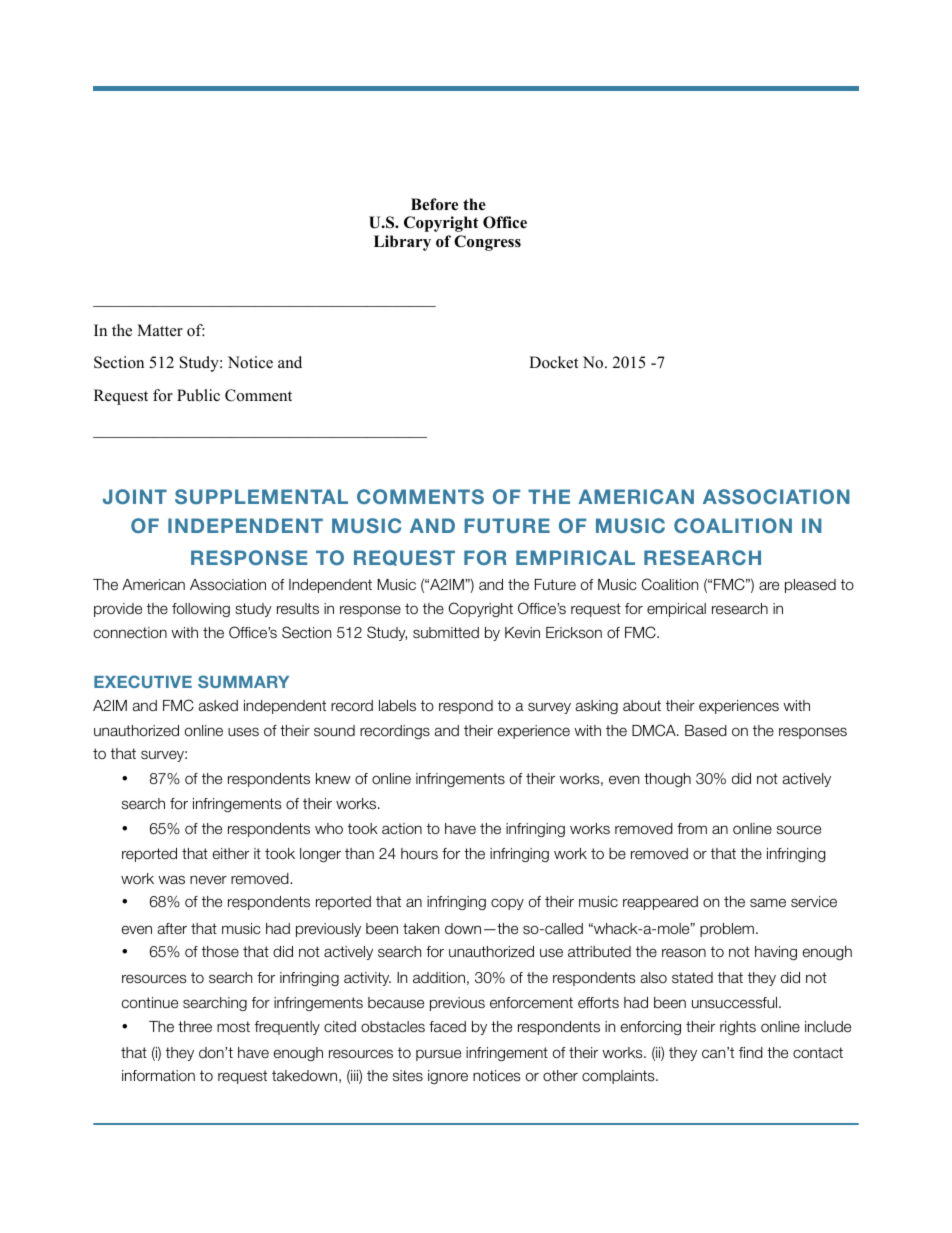  I want to click on pursue, so click(438, 1055).
